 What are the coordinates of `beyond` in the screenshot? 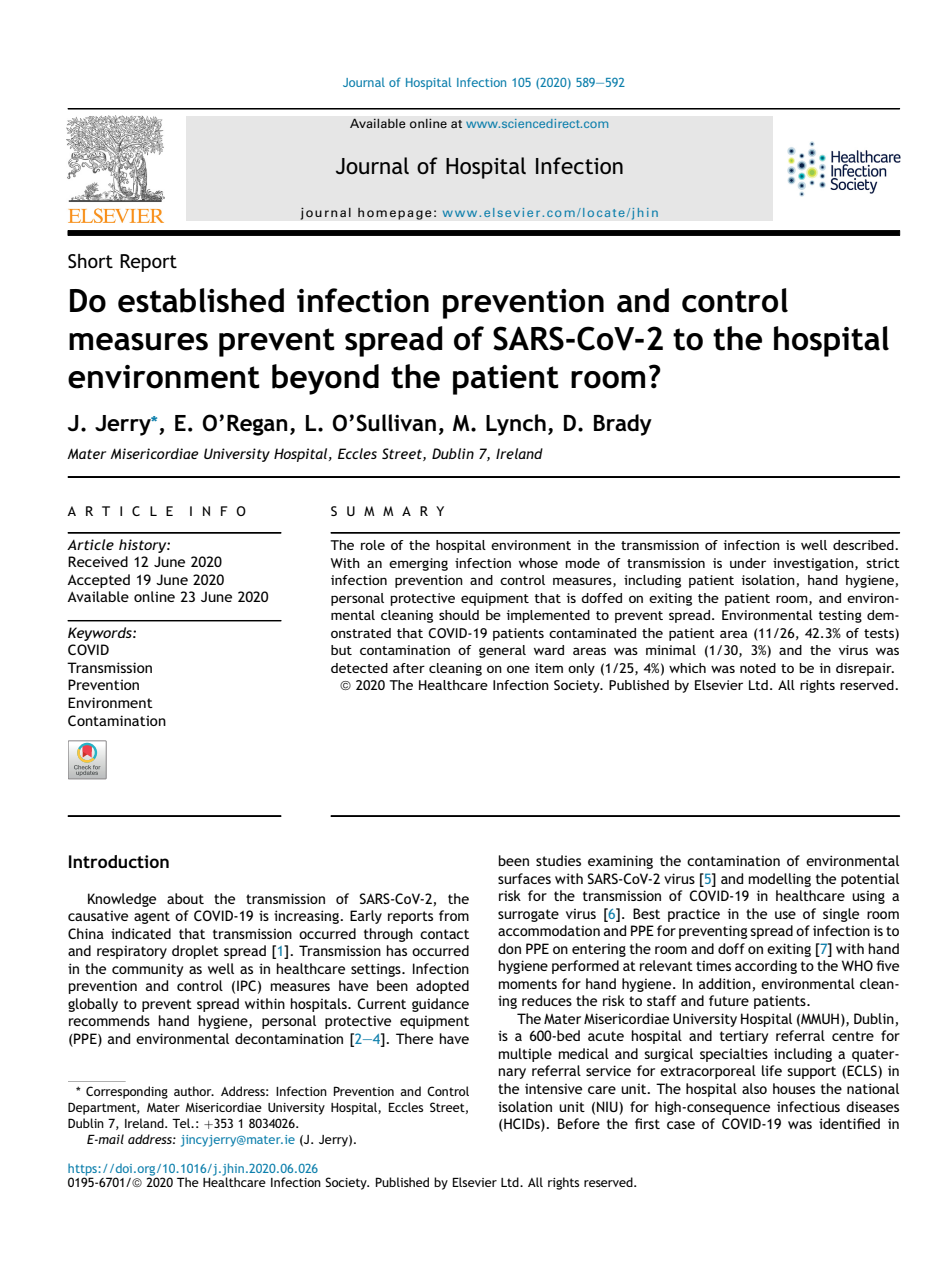 It's located at (325, 379).
